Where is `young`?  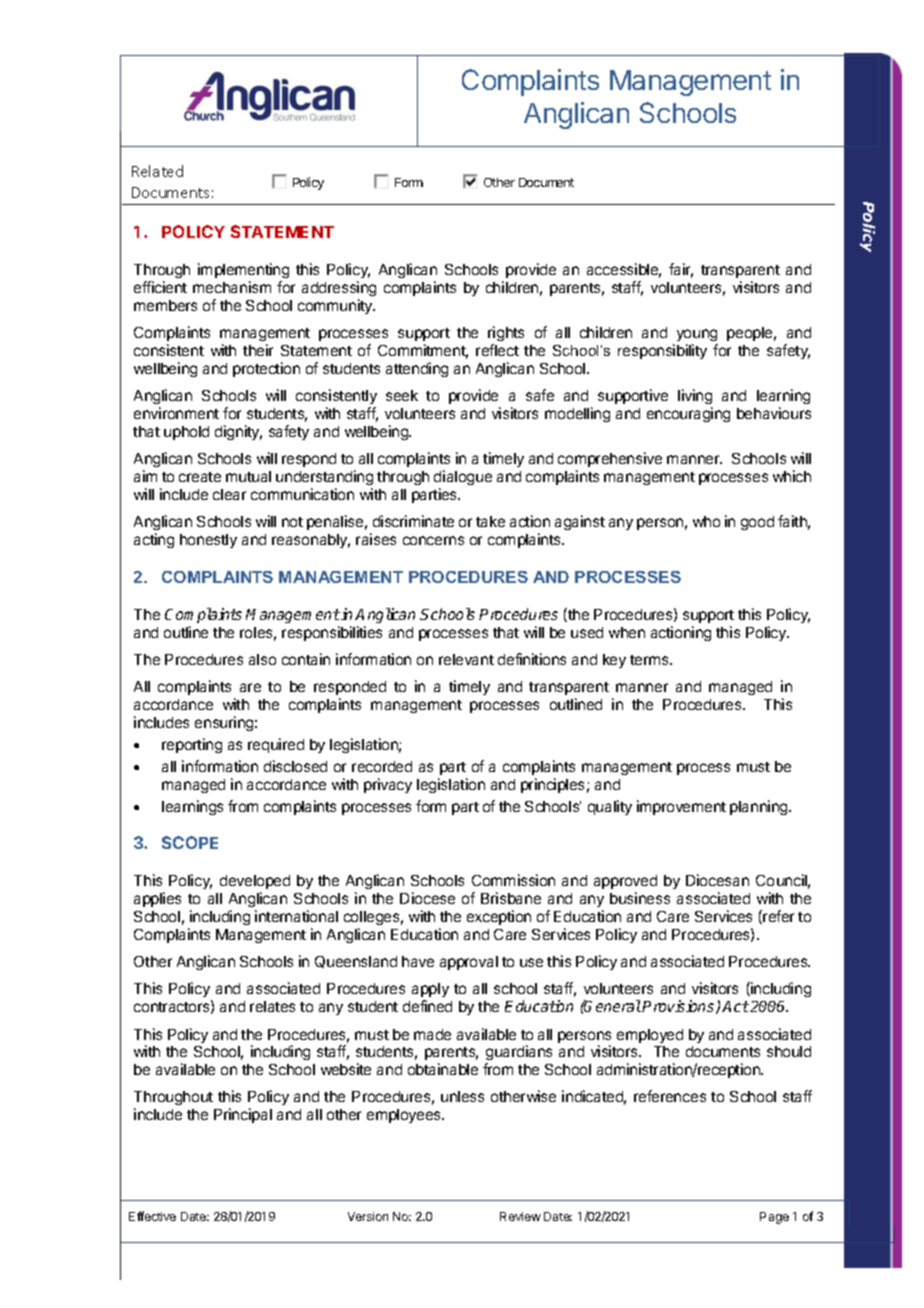
young is located at coordinates (697, 337).
